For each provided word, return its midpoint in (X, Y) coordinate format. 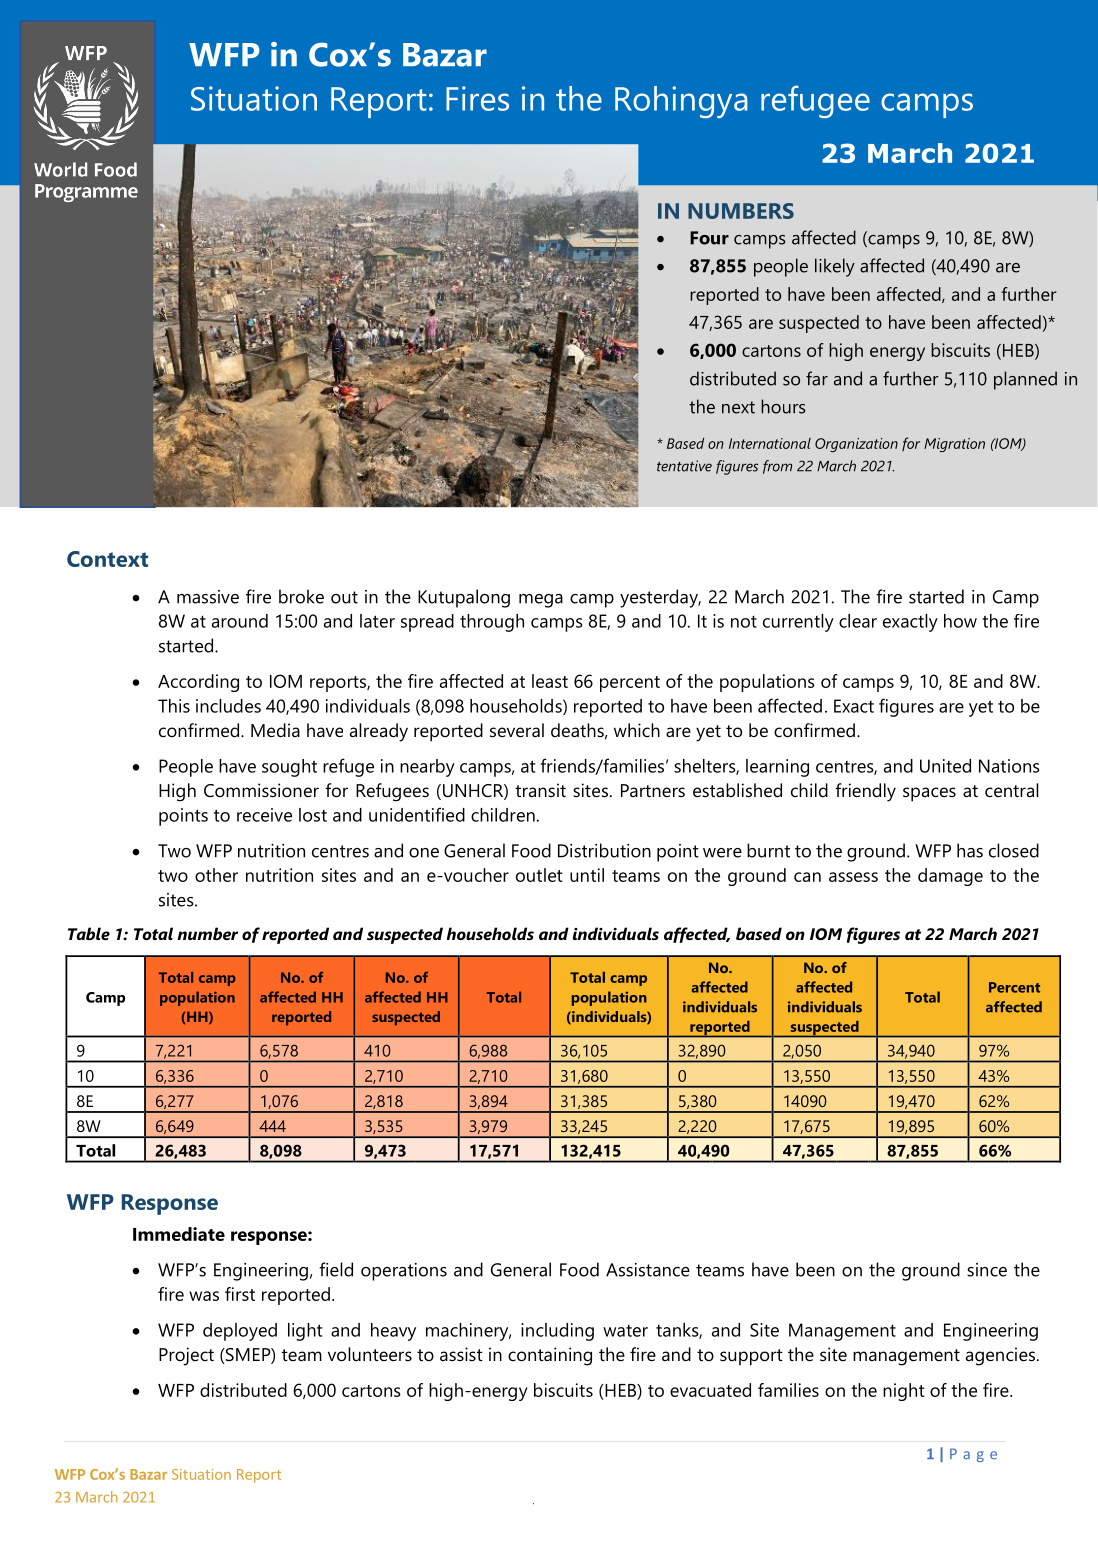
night (904, 1392)
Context (107, 559)
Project (186, 1356)
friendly (865, 792)
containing (550, 1356)
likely (835, 267)
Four (709, 238)
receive (264, 815)
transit (540, 790)
